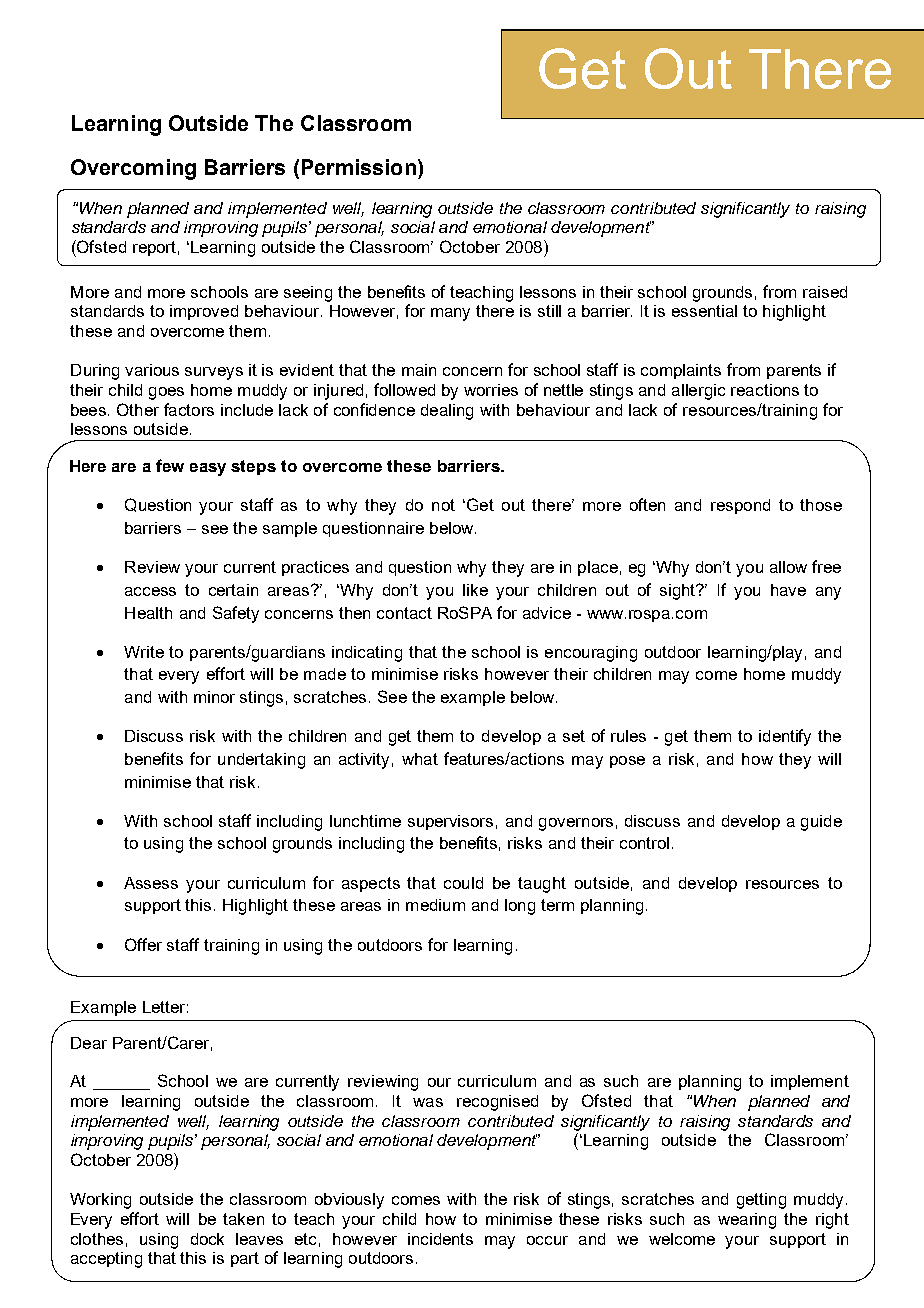  Describe the element at coordinates (214, 697) in the screenshot. I see `minor` at that location.
